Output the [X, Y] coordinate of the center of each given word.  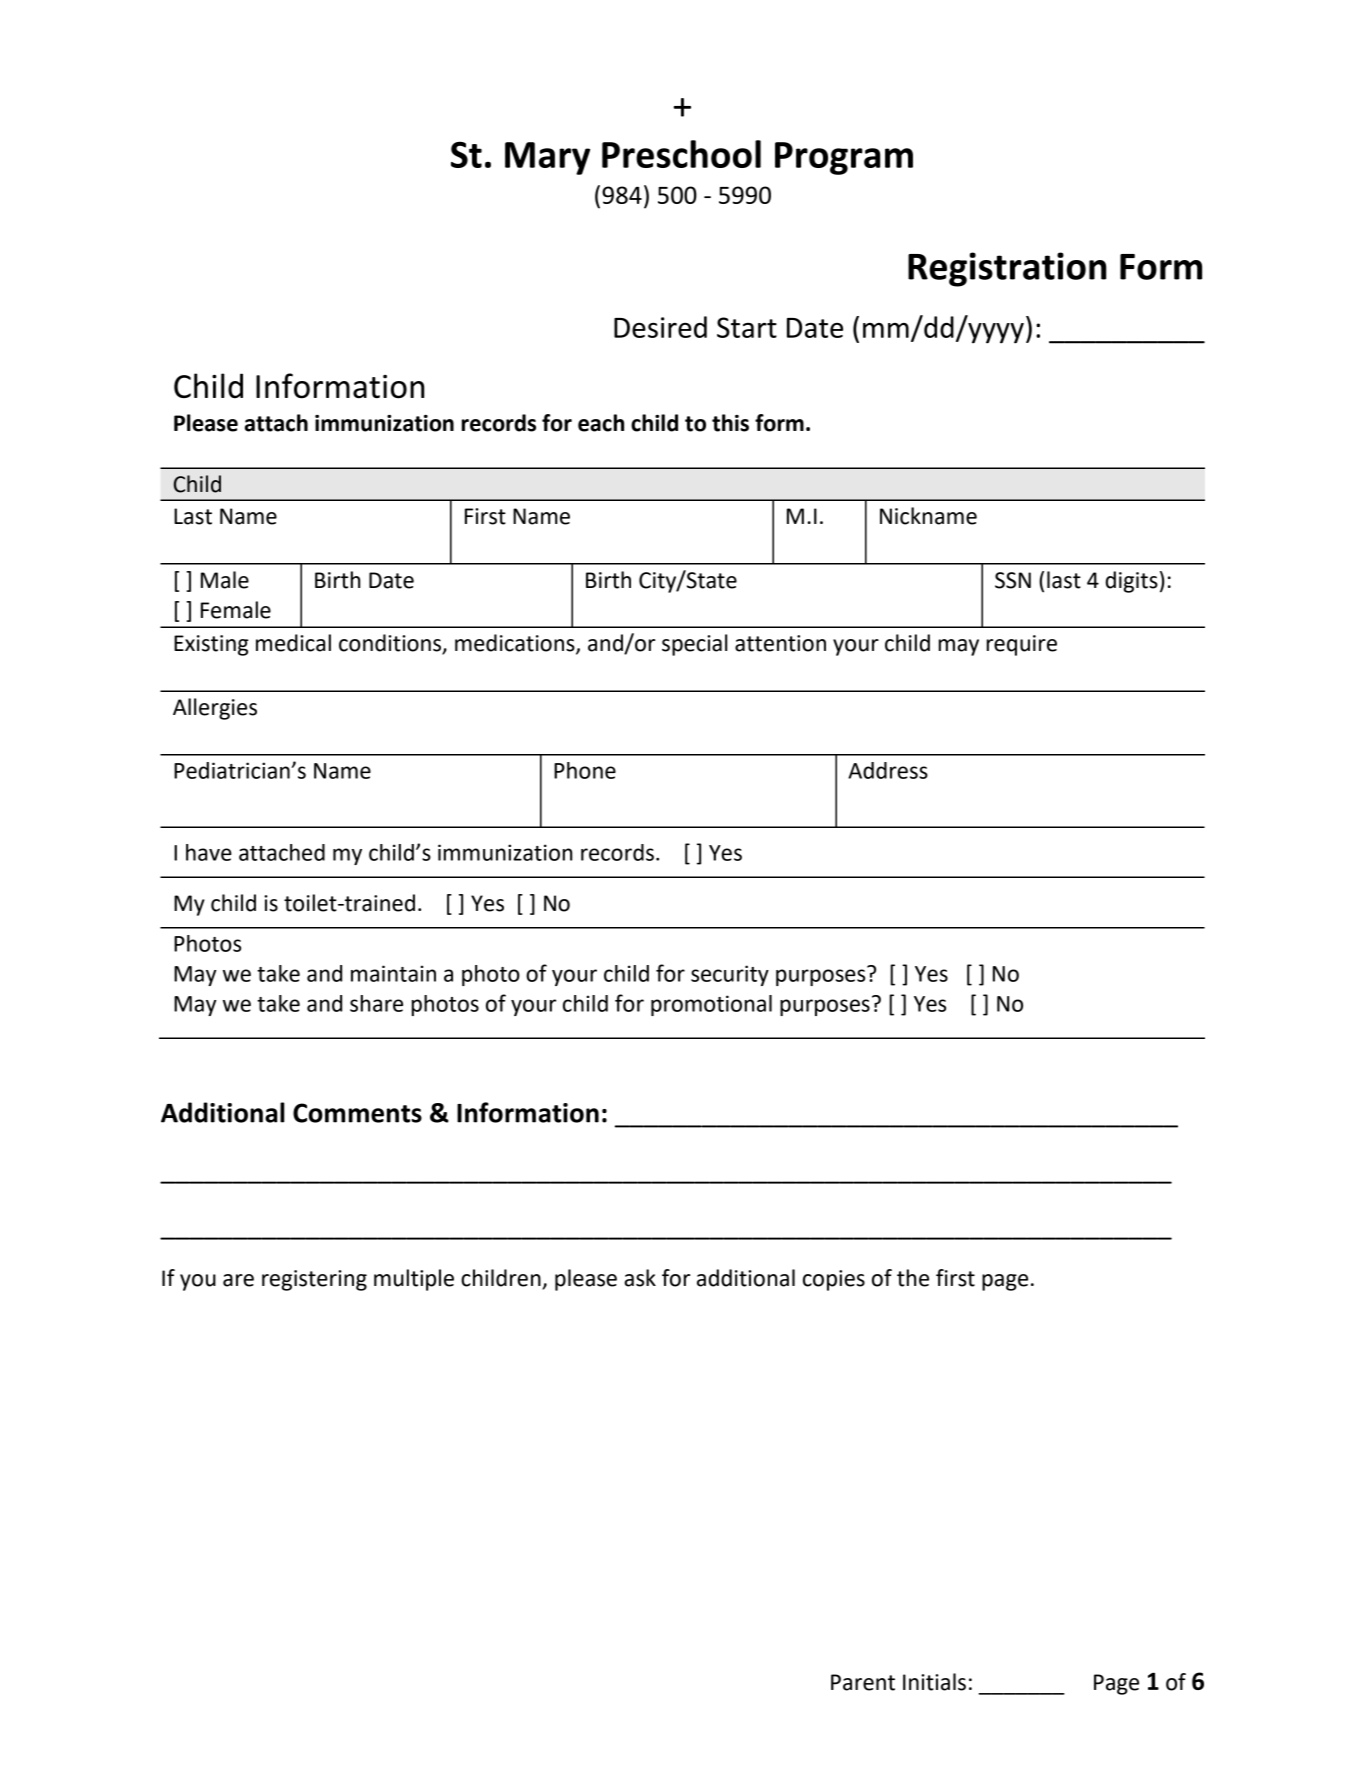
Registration [1007, 269]
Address [888, 770]
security [730, 975]
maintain [393, 973]
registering [314, 1280]
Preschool [681, 154]
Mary [547, 158]
